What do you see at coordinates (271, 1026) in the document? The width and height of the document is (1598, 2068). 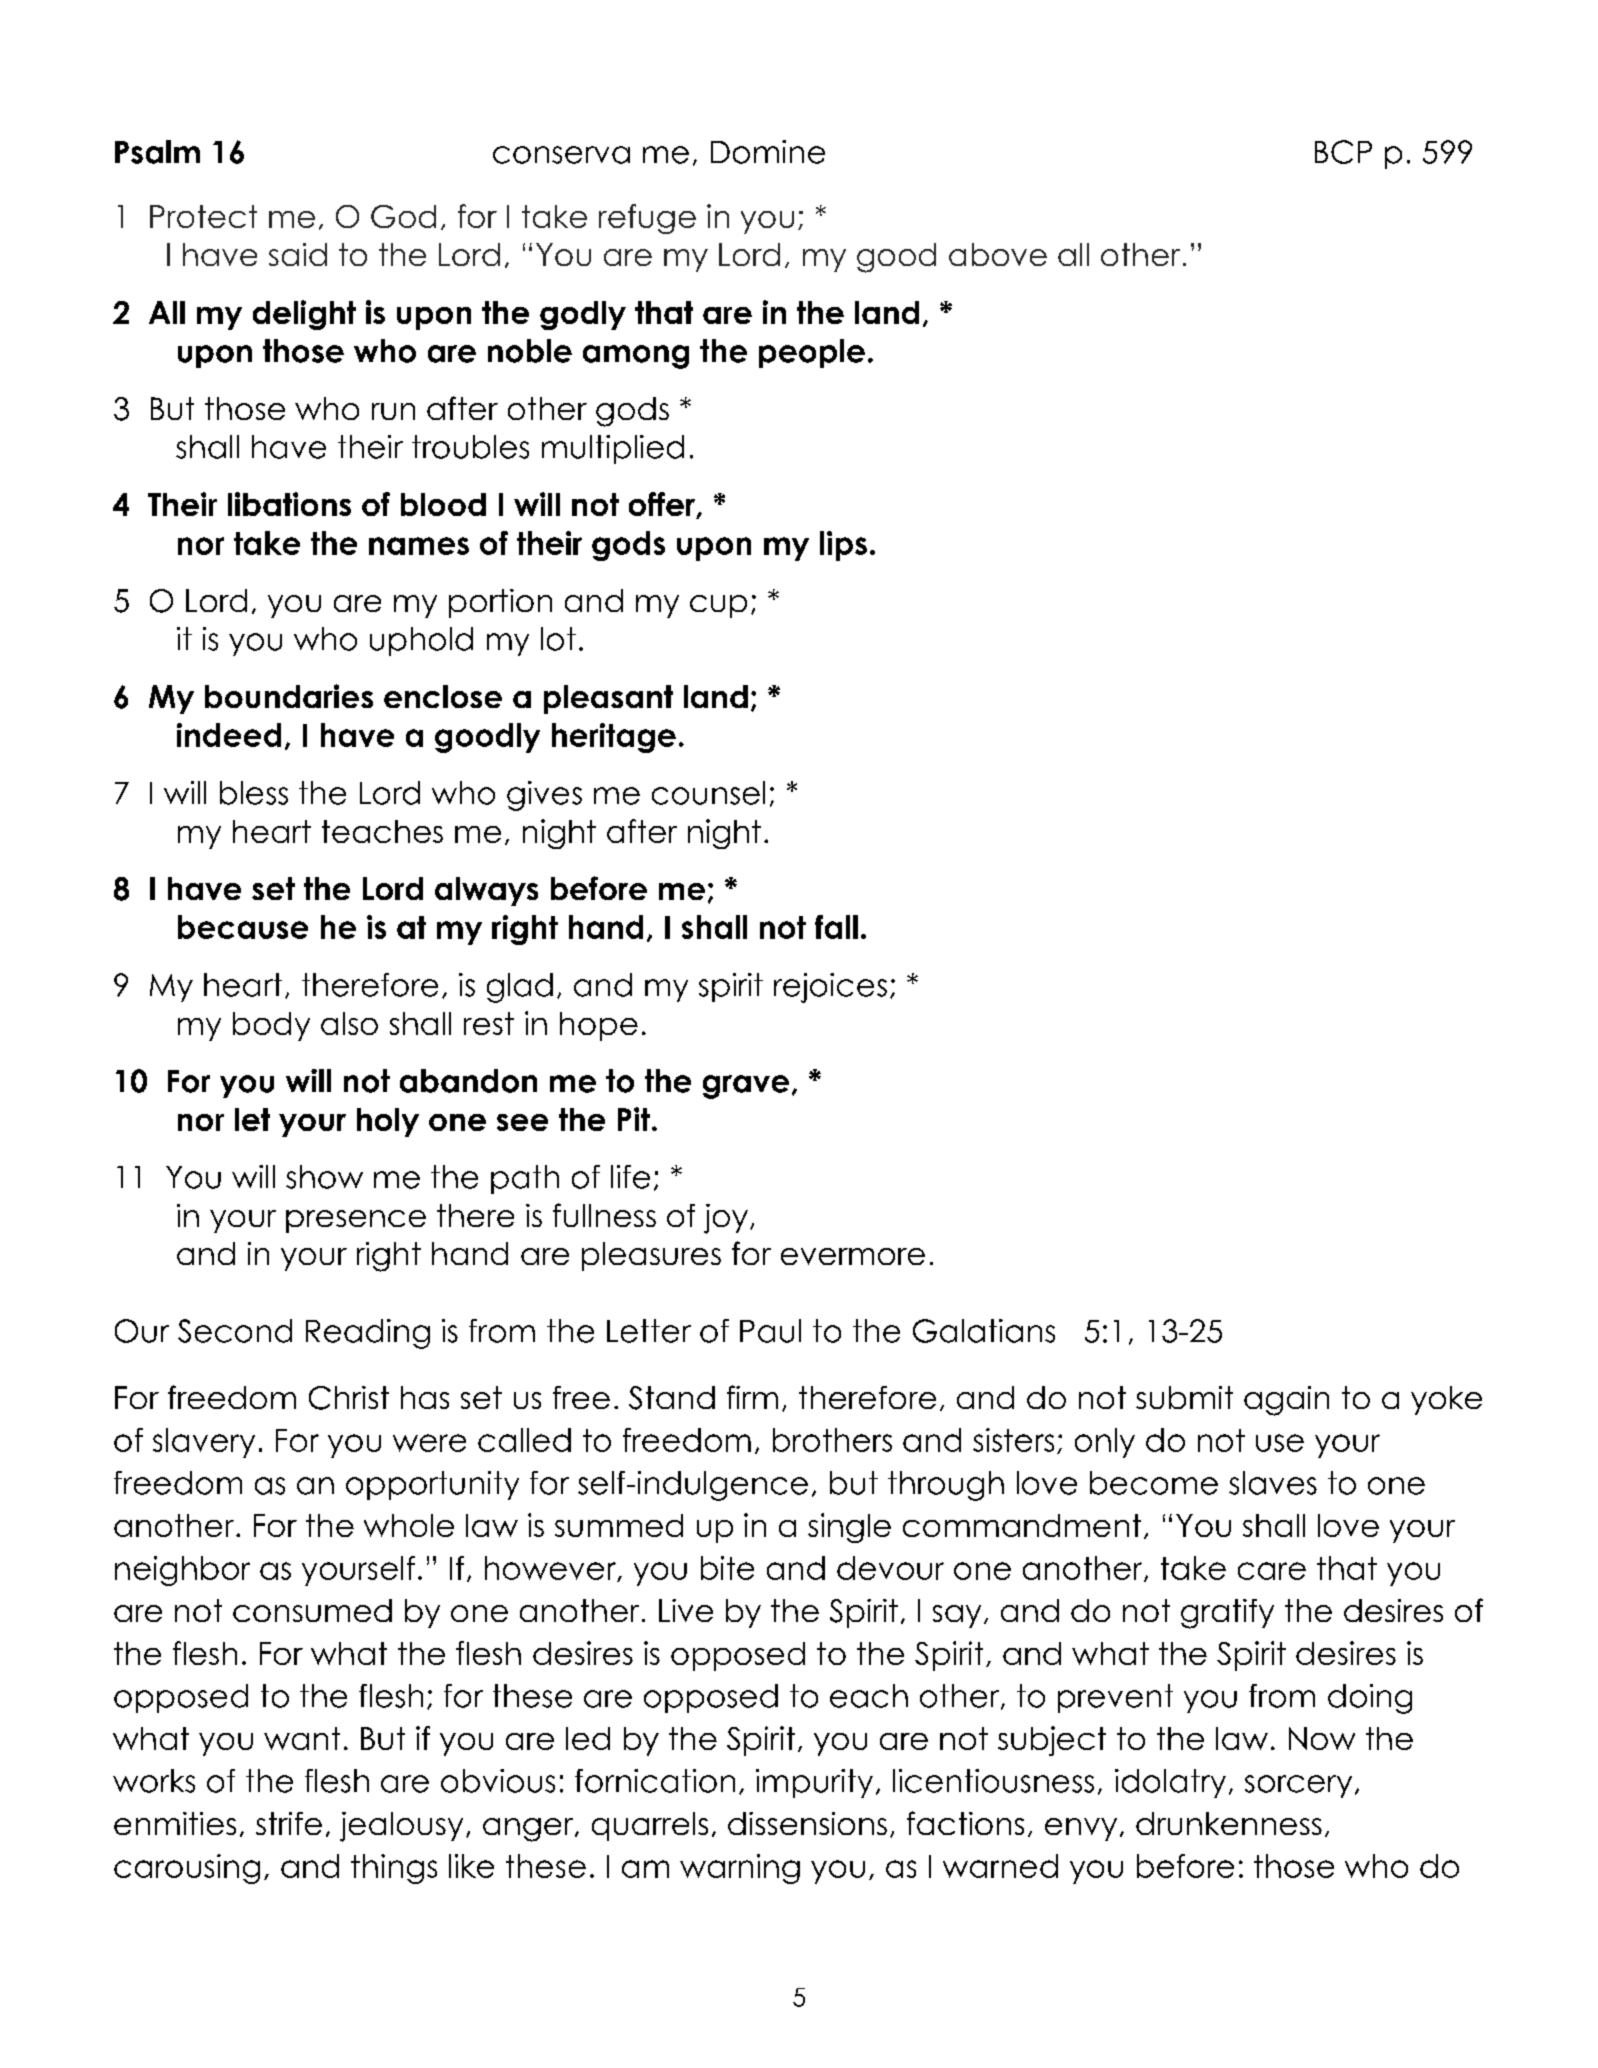 I see `body` at bounding box center [271, 1026].
